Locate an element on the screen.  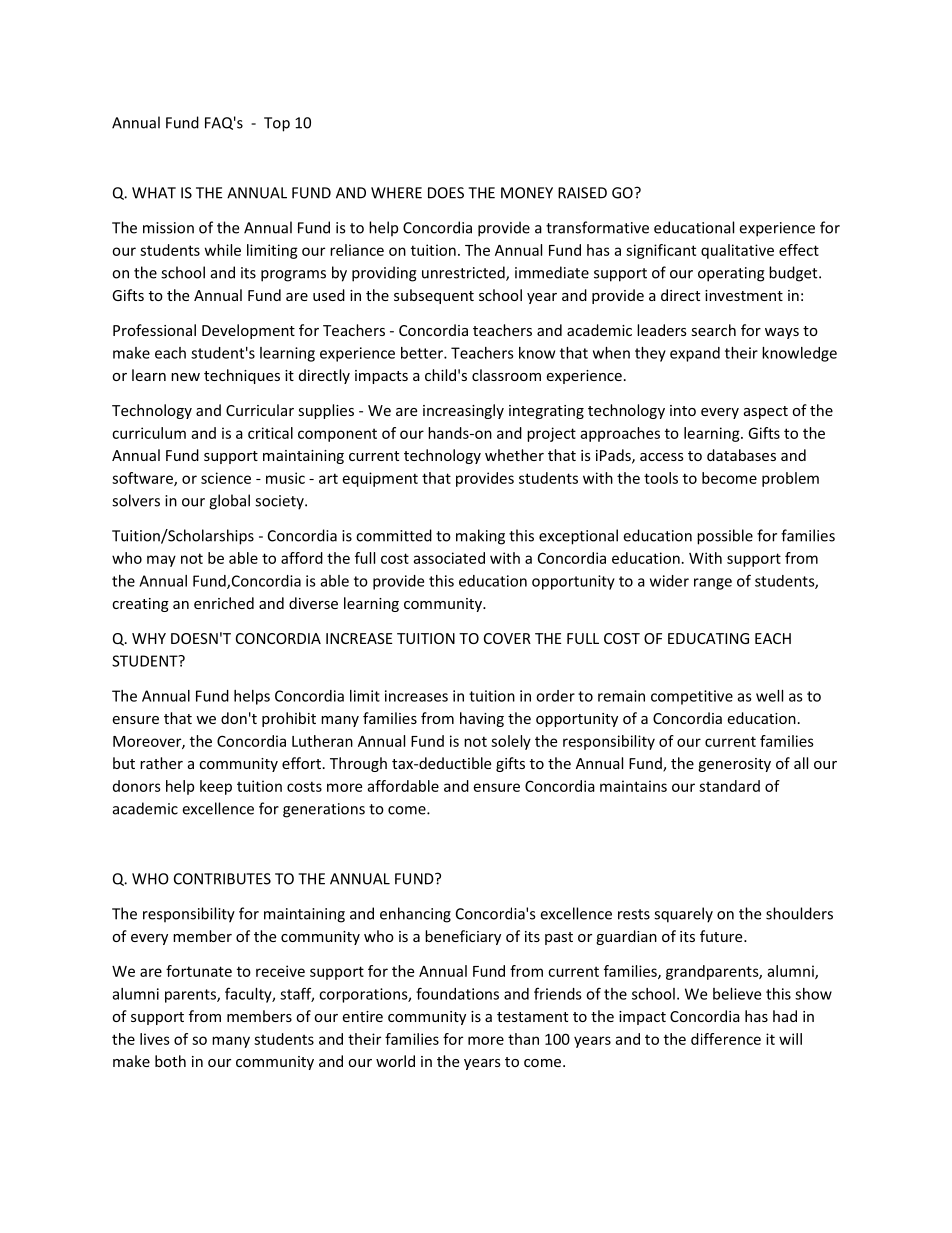
databases is located at coordinates (741, 455).
